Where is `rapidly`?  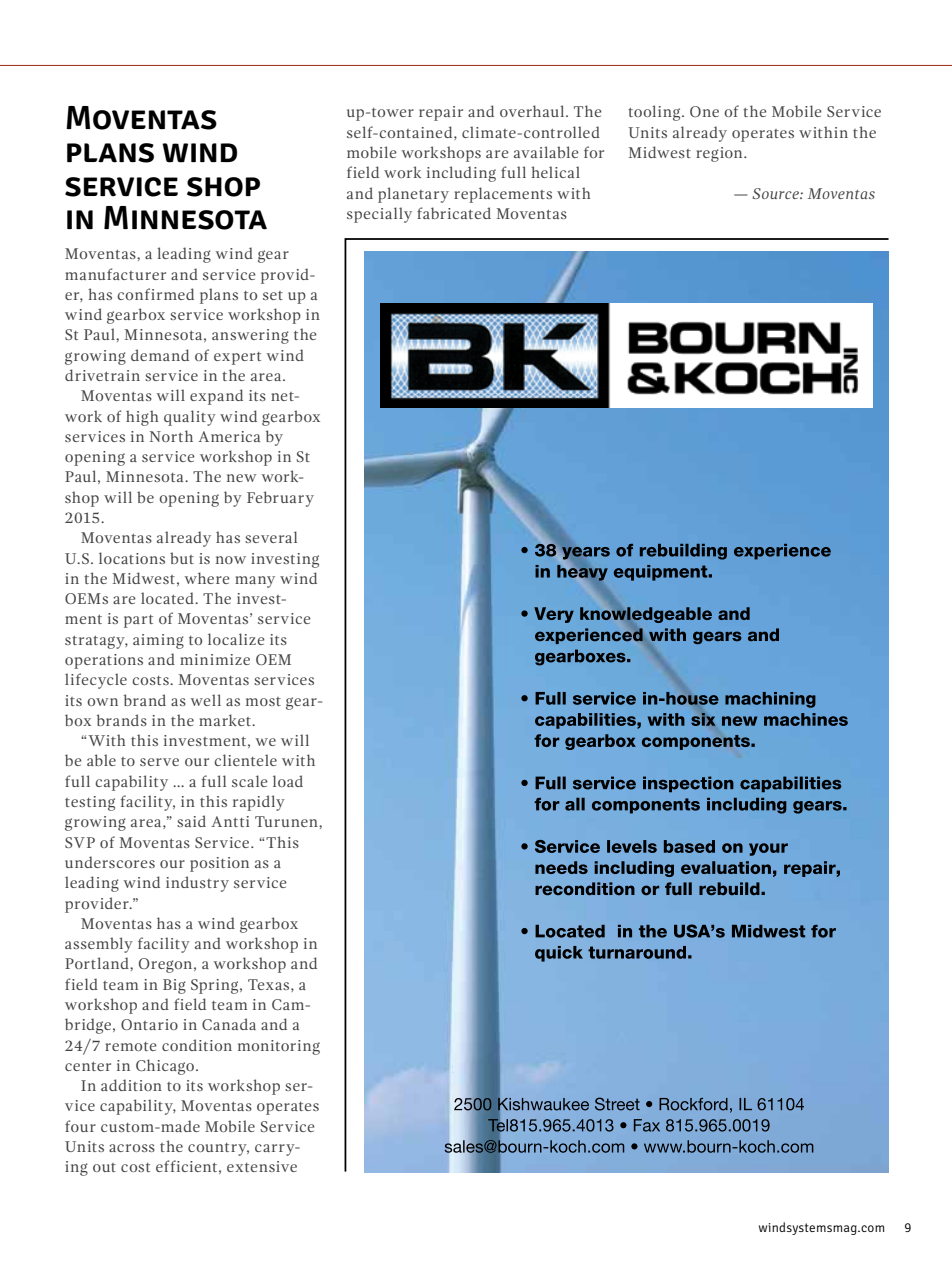 rapidly is located at coordinates (259, 803).
